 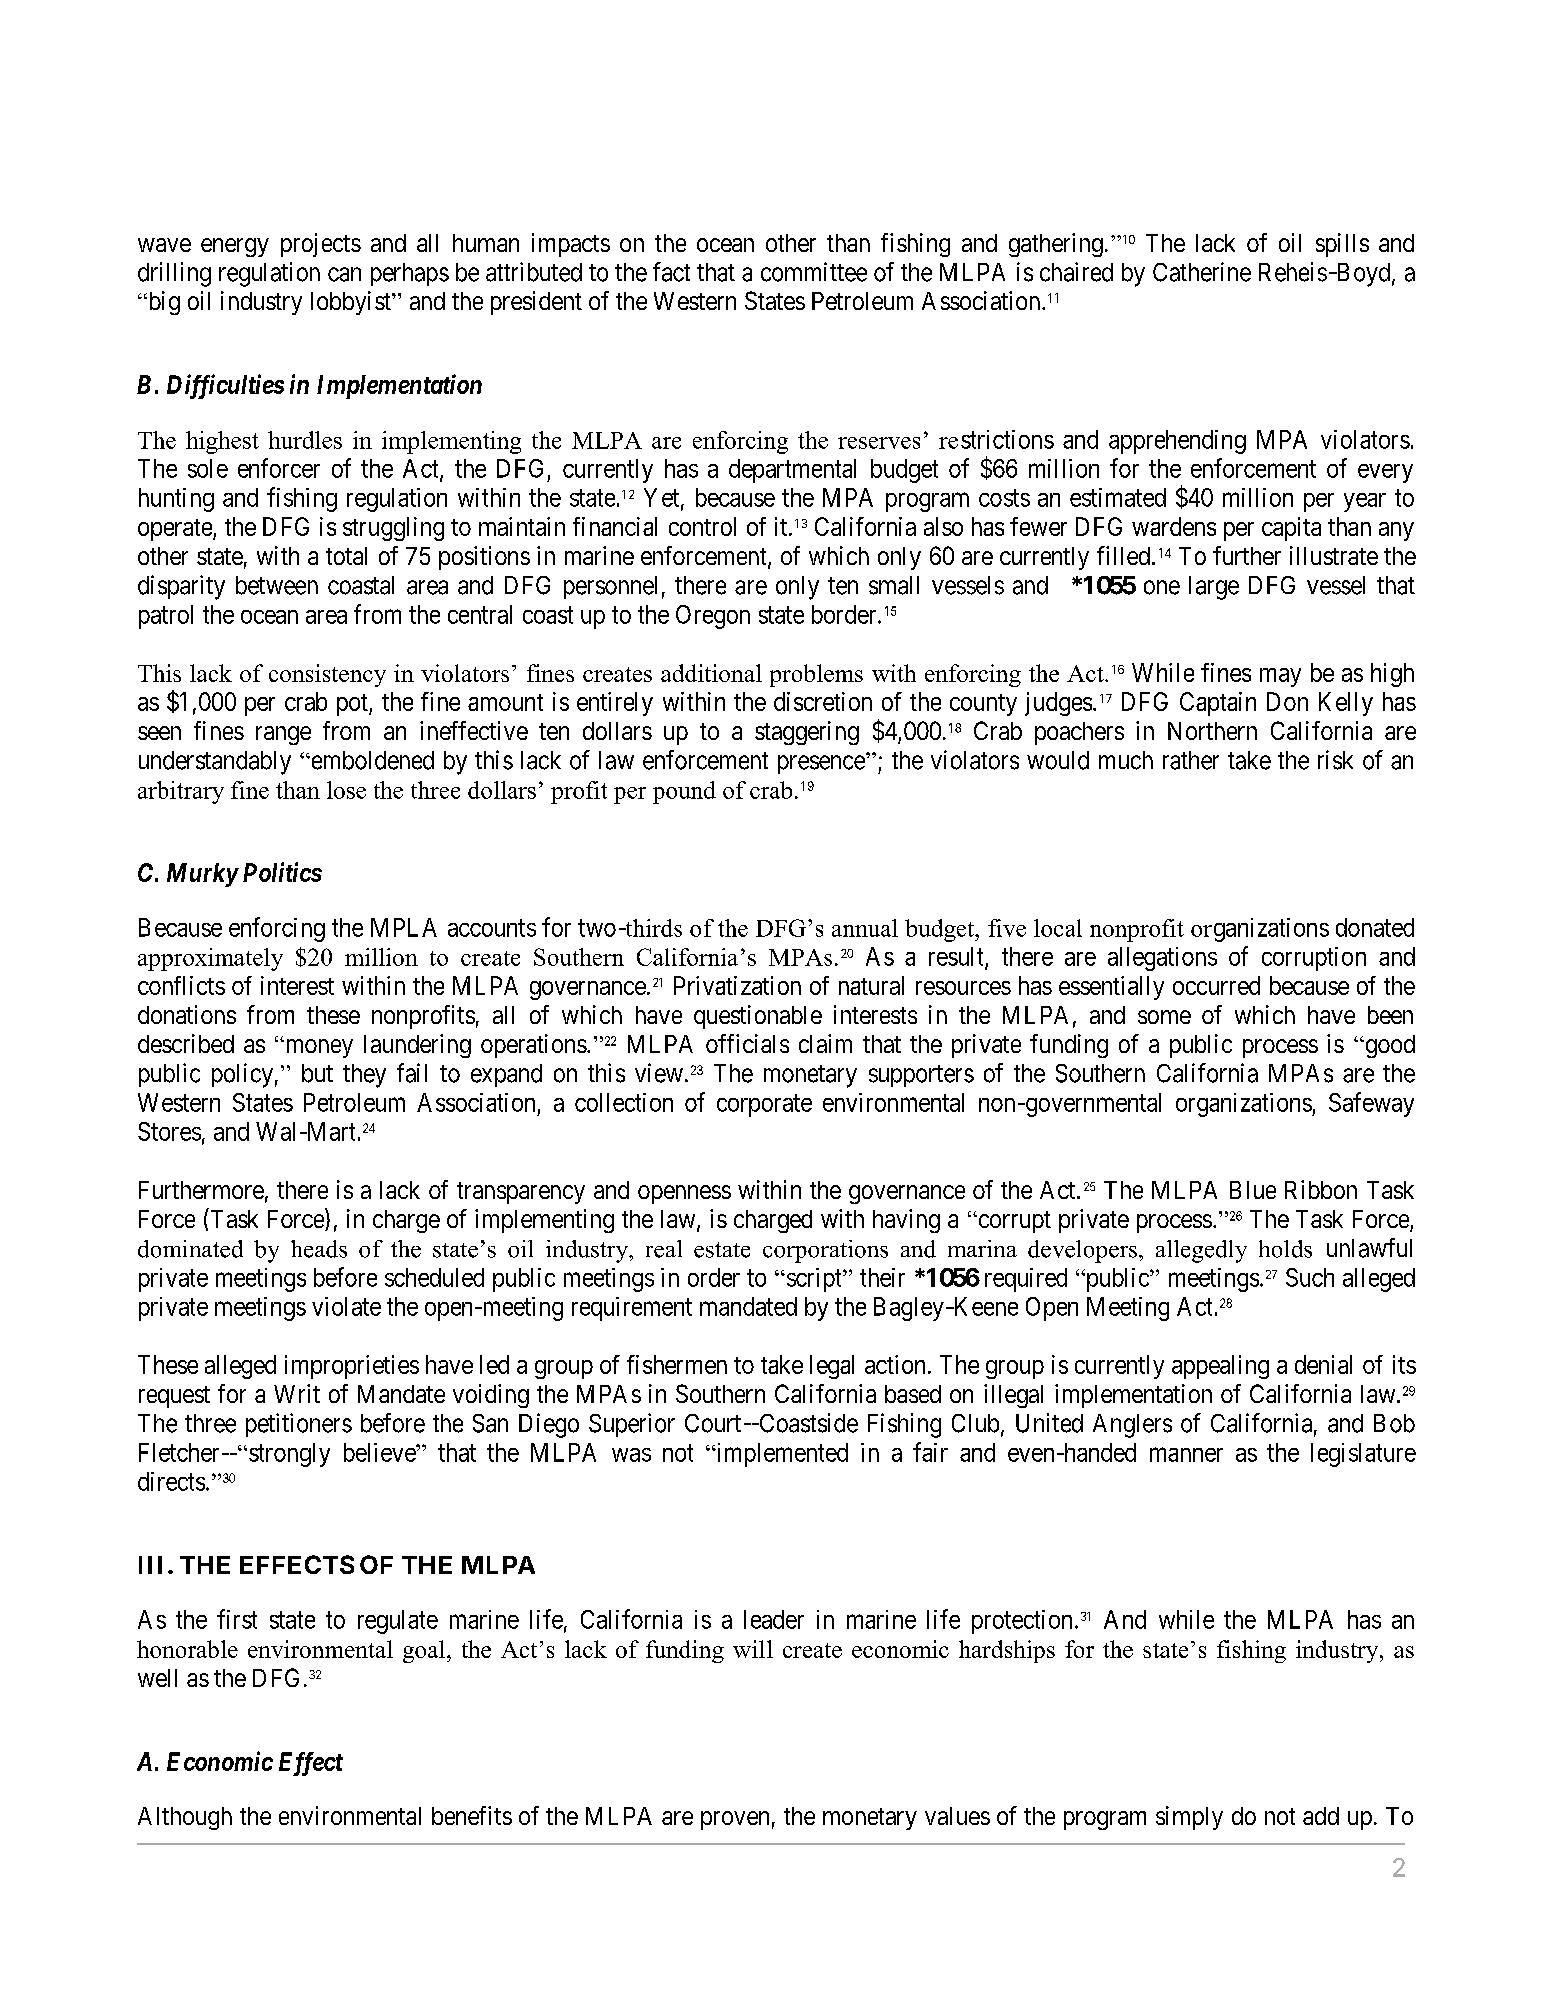 What do you see at coordinates (735, 1820) in the screenshot?
I see `proven` at bounding box center [735, 1820].
